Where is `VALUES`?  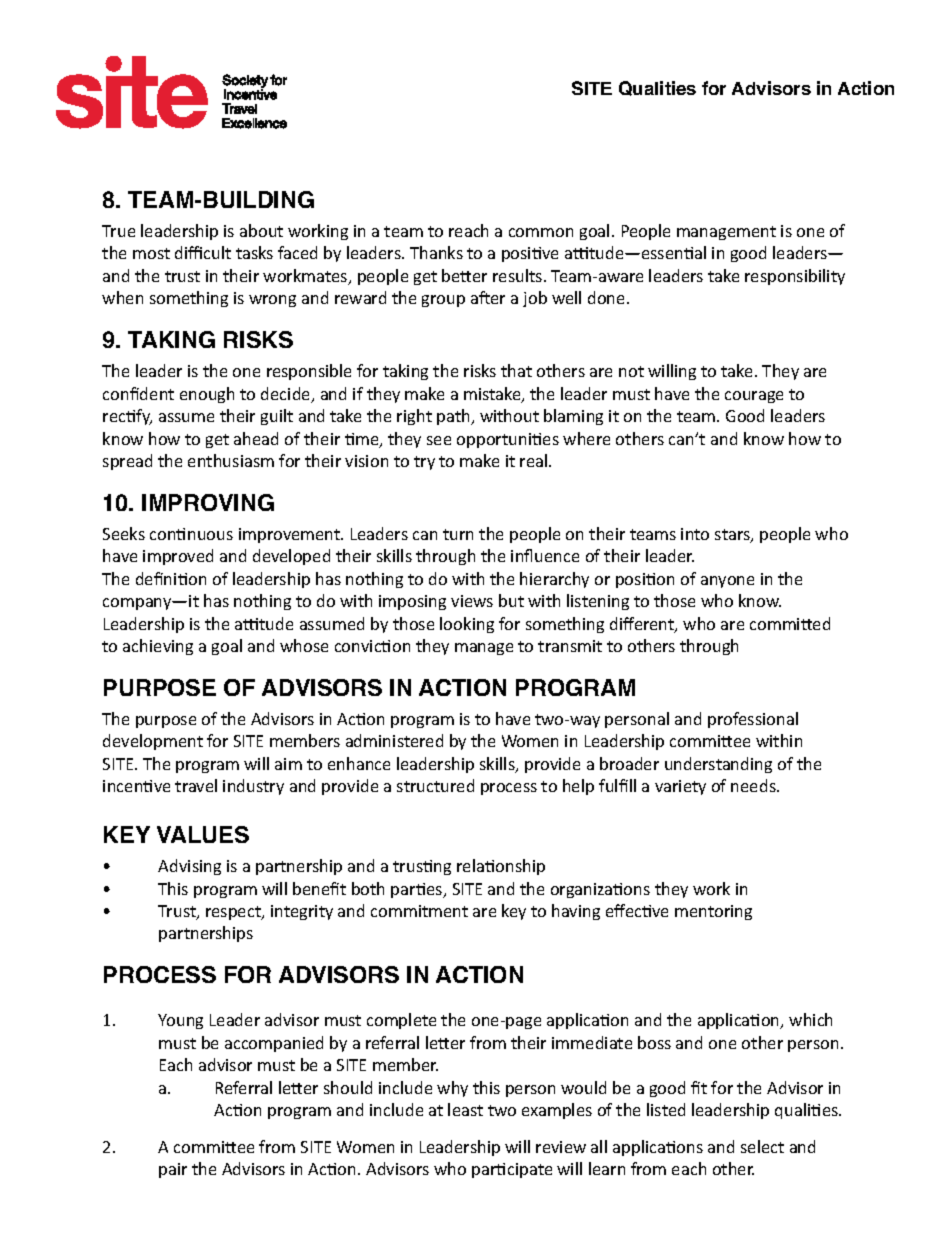 VALUES is located at coordinates (203, 834).
